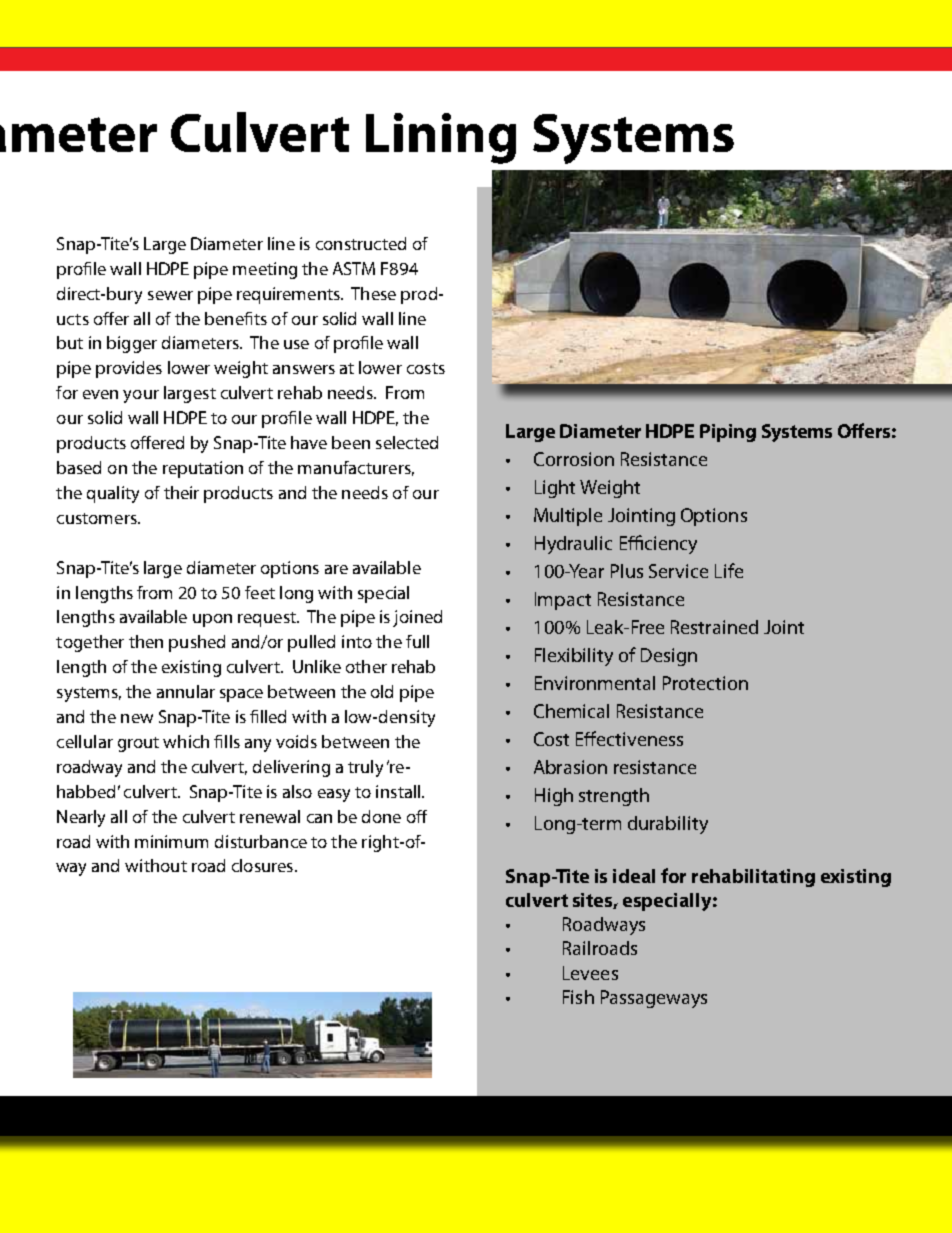  What do you see at coordinates (728, 433) in the screenshot?
I see `Piping` at bounding box center [728, 433].
